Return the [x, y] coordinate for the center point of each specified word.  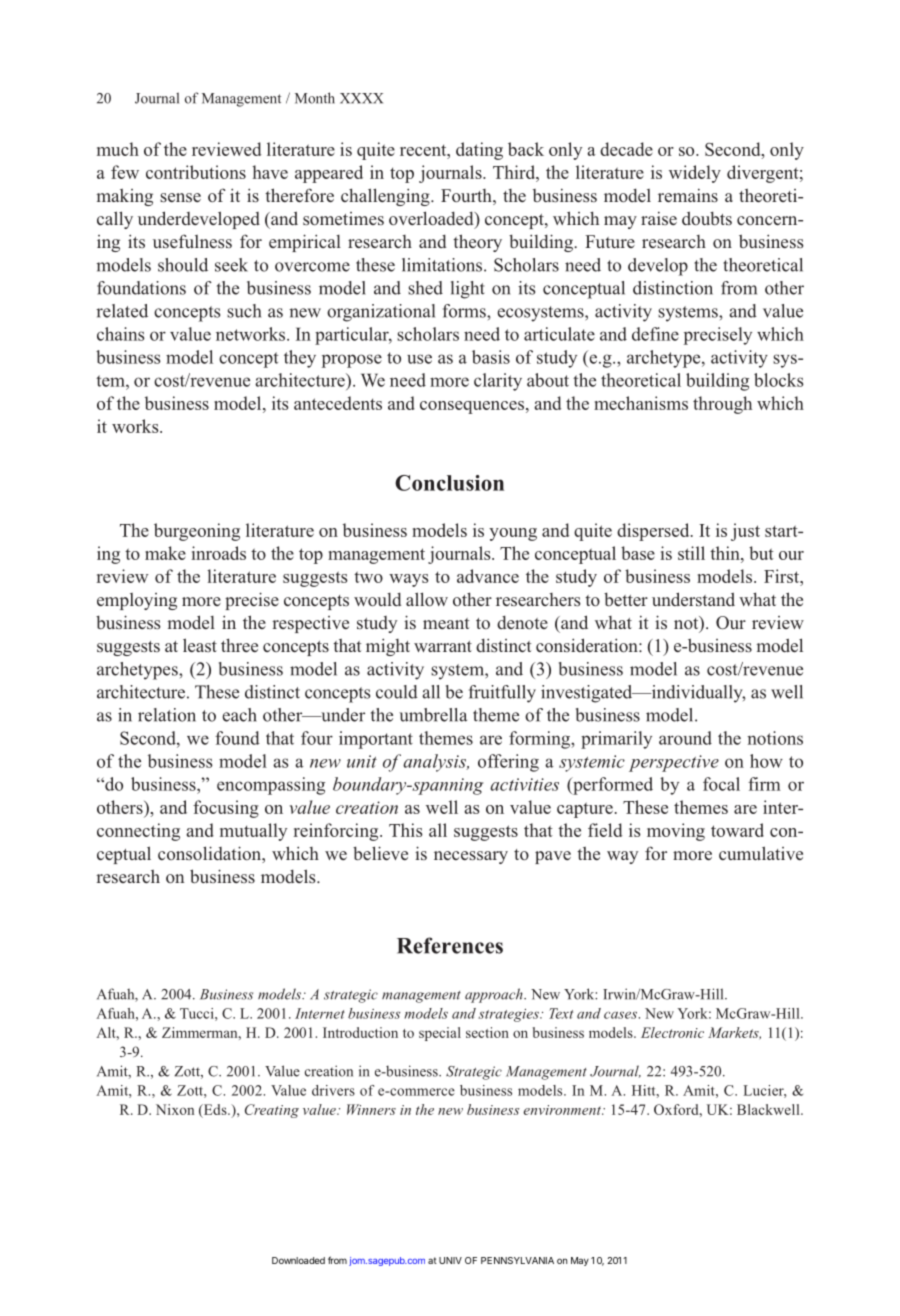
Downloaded [298, 1260]
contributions [196, 172]
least [200, 645]
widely [695, 174]
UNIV [450, 1260]
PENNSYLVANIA [517, 1260]
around [685, 738]
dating [479, 151]
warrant [443, 646]
